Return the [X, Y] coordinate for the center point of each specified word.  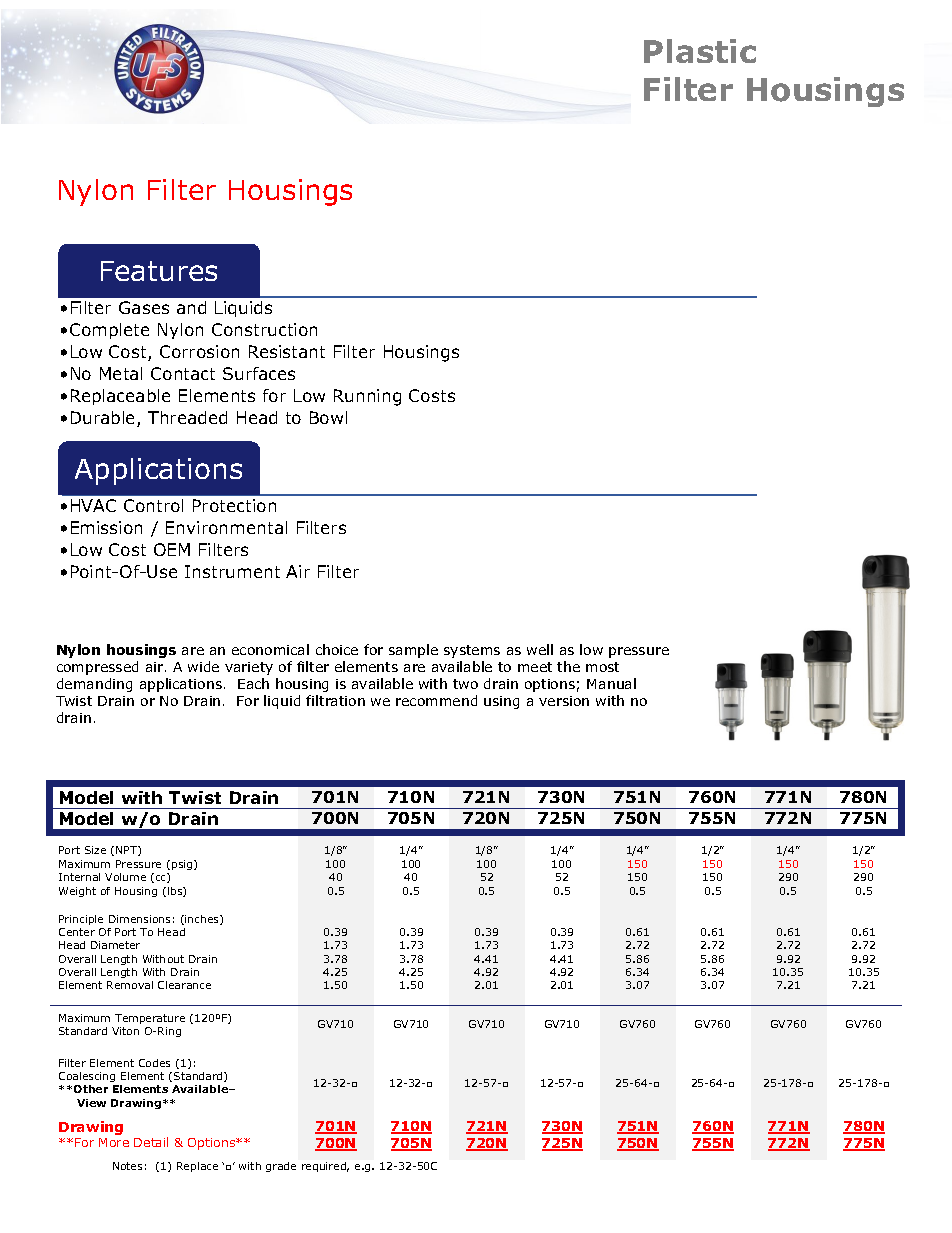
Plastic [700, 51]
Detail [151, 1142]
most [602, 667]
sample [413, 651]
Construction [264, 329]
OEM [172, 549]
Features [159, 271]
